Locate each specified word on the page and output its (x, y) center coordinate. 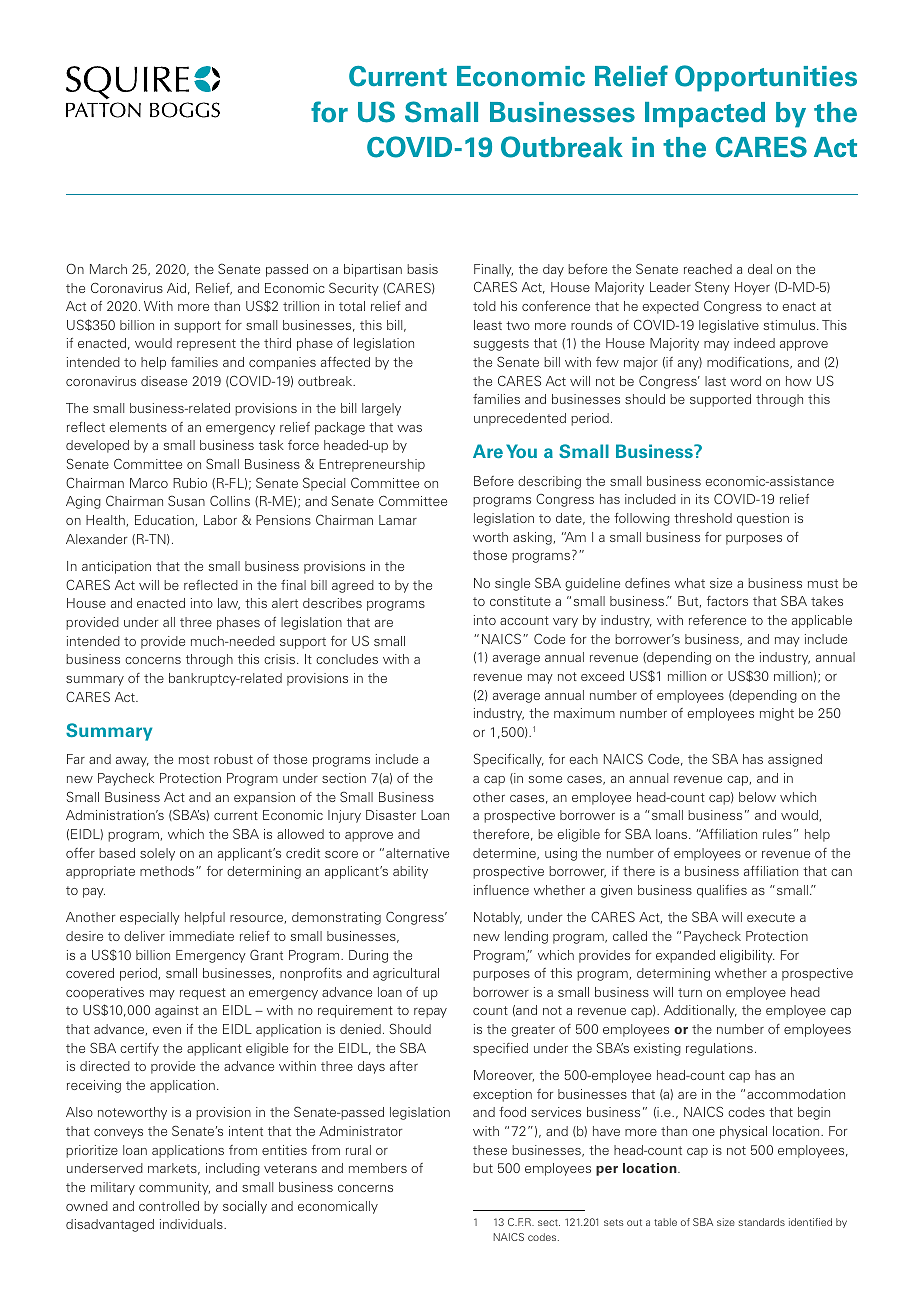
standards (762, 1222)
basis (422, 269)
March (108, 269)
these (490, 1150)
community (174, 1188)
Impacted (705, 115)
